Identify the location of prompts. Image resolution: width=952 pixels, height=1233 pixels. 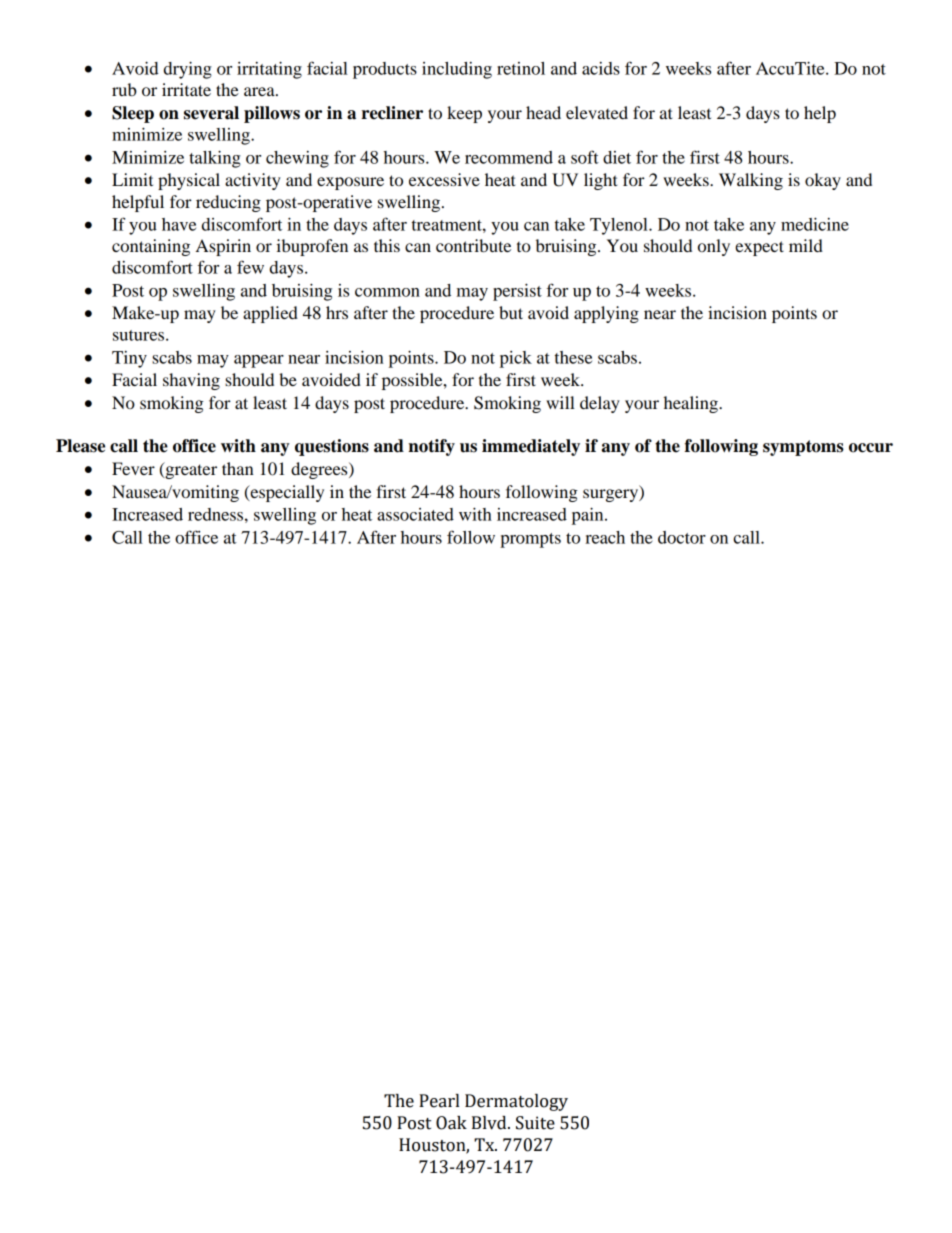
(530, 540).
